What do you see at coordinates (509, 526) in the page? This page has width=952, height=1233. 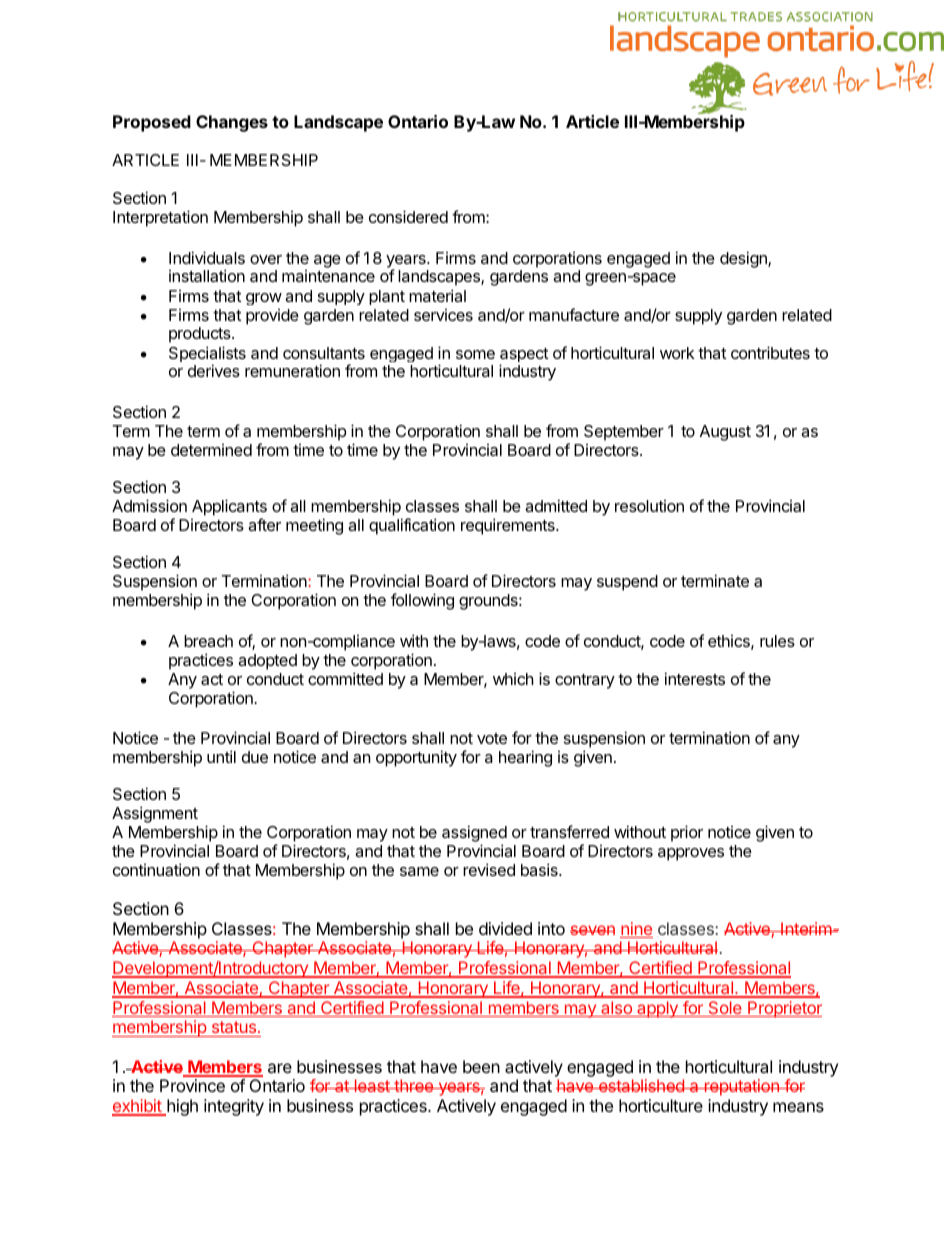 I see `requirements` at bounding box center [509, 526].
